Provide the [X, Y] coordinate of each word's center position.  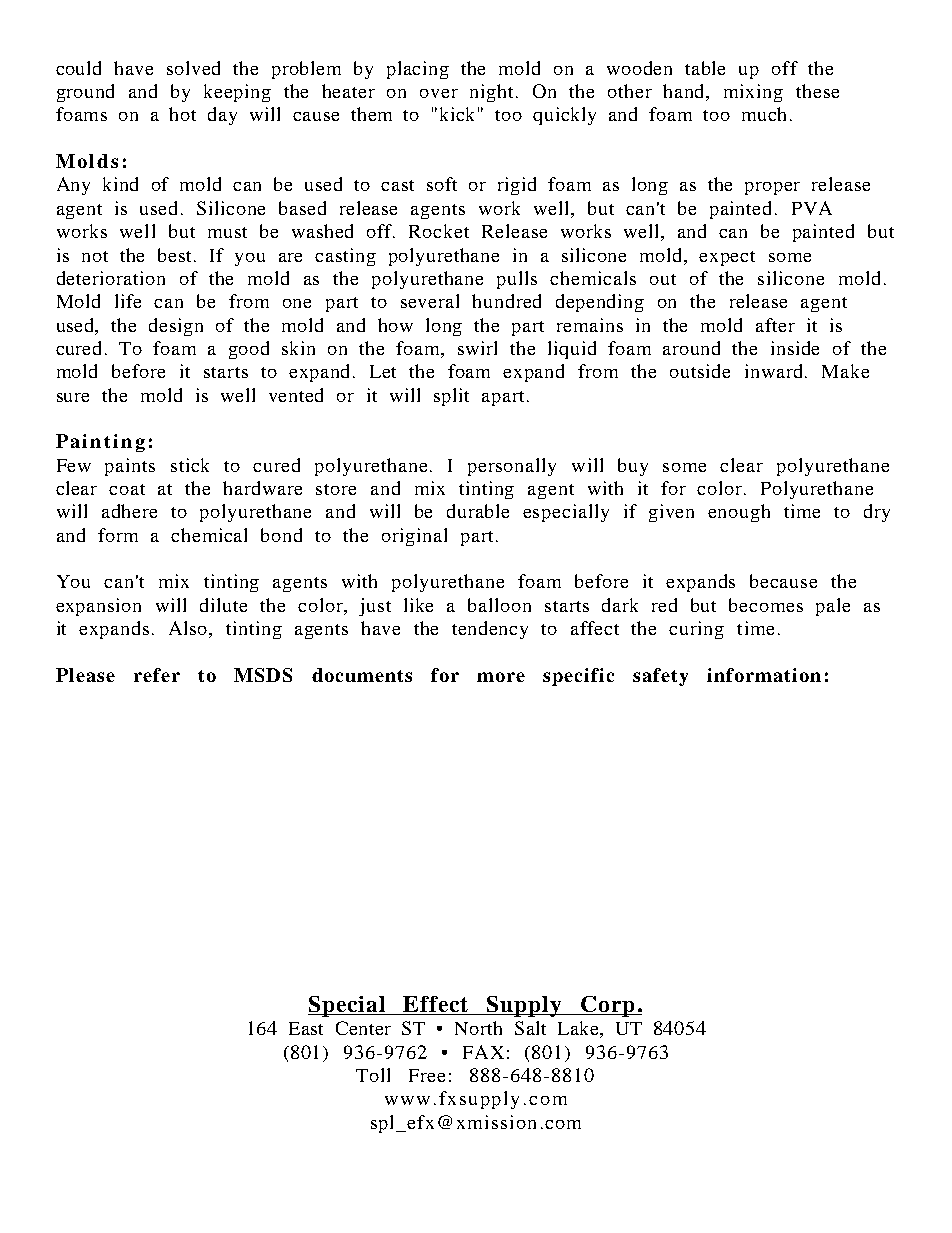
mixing [753, 93]
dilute [223, 605]
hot [182, 114]
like [418, 605]
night [493, 93]
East [306, 1028]
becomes [766, 605]
